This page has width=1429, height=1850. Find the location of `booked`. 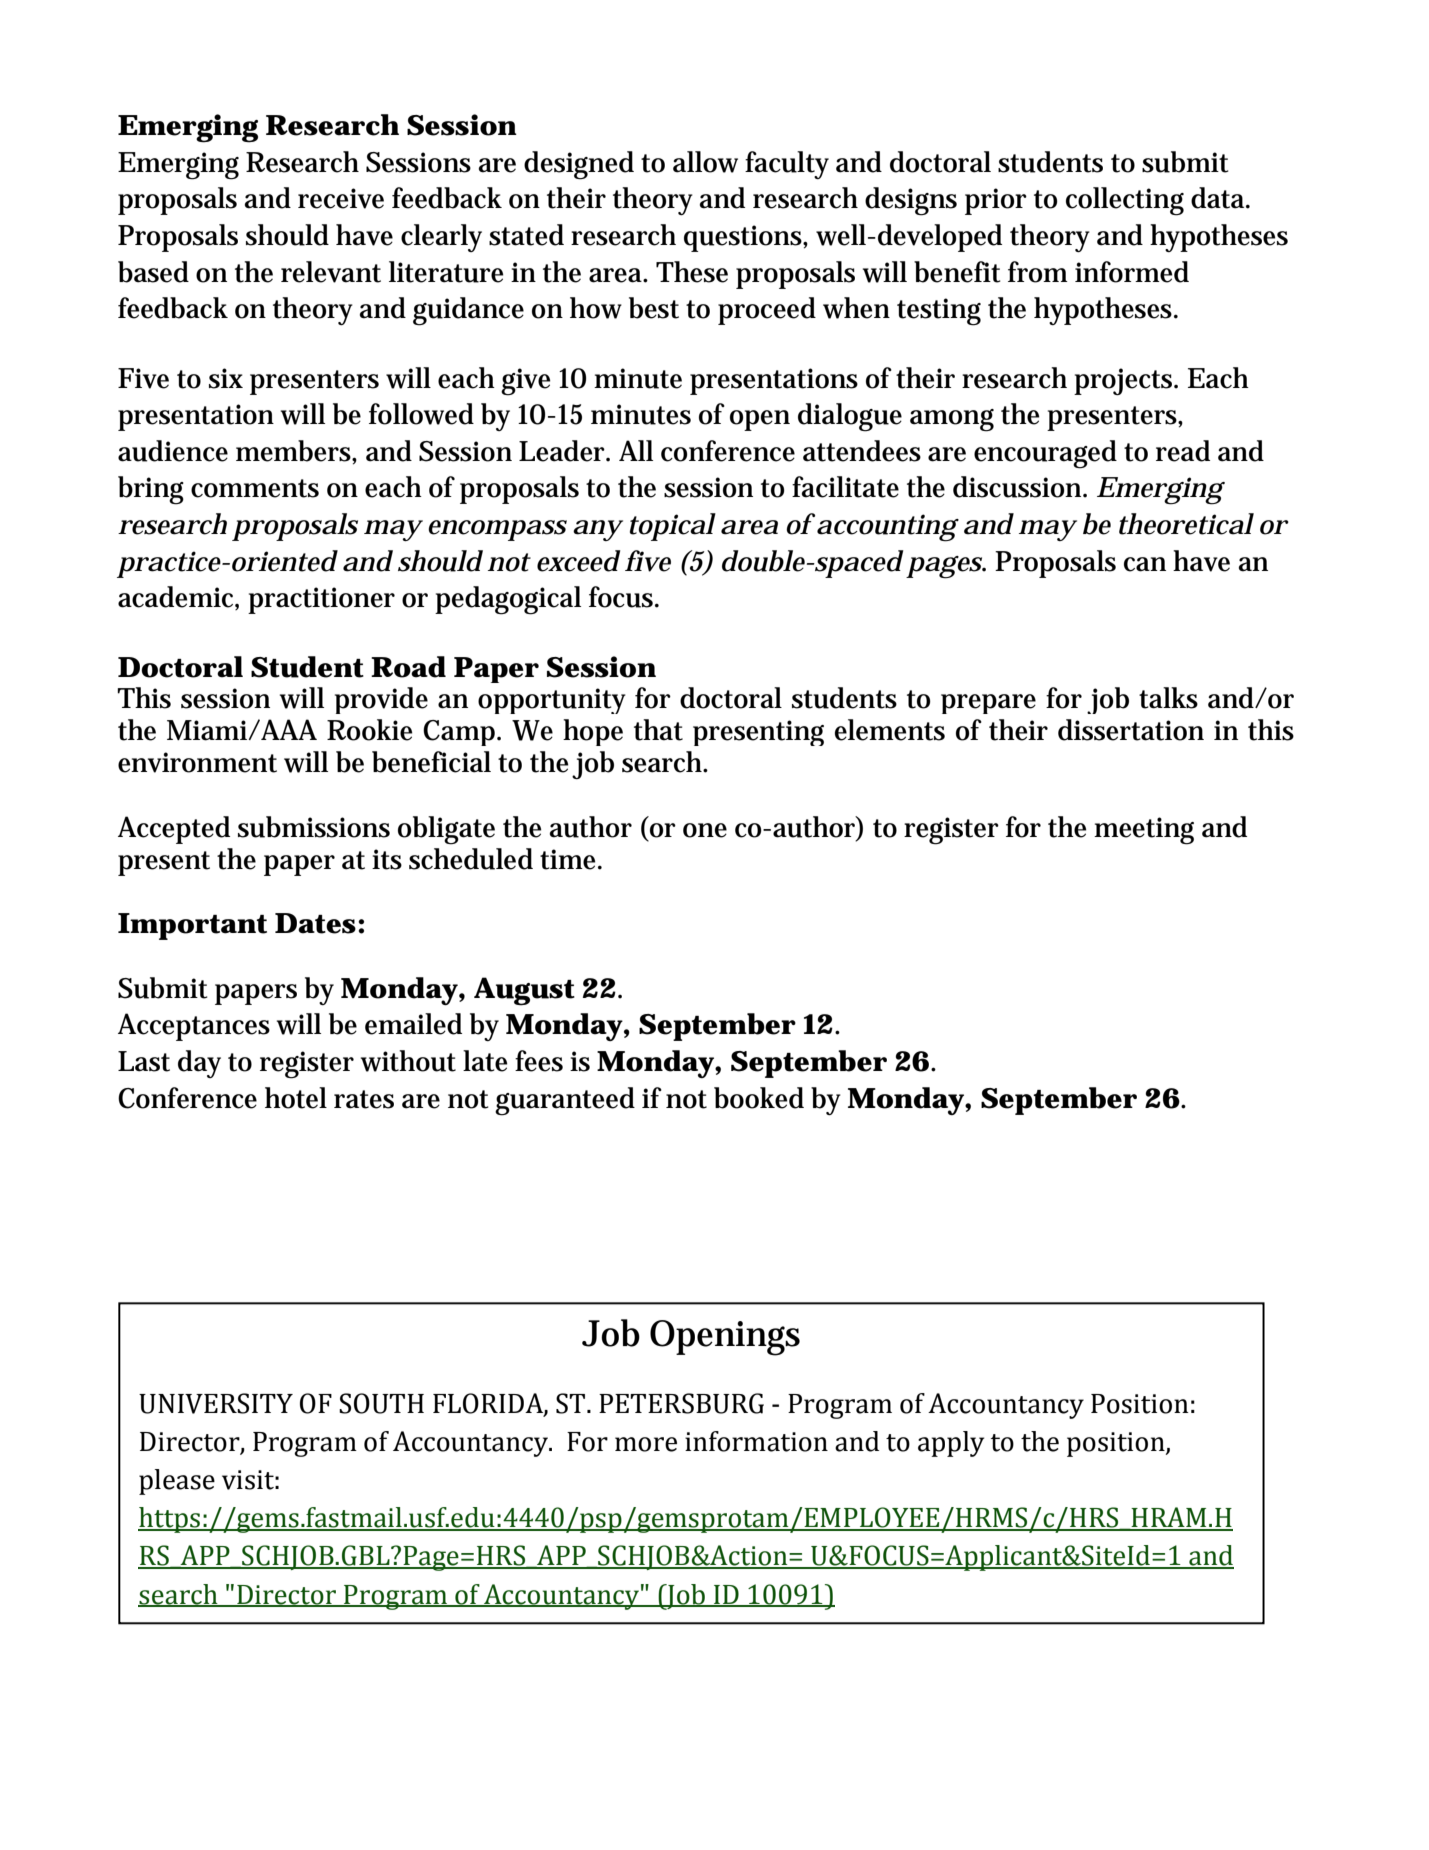

booked is located at coordinates (759, 1098).
